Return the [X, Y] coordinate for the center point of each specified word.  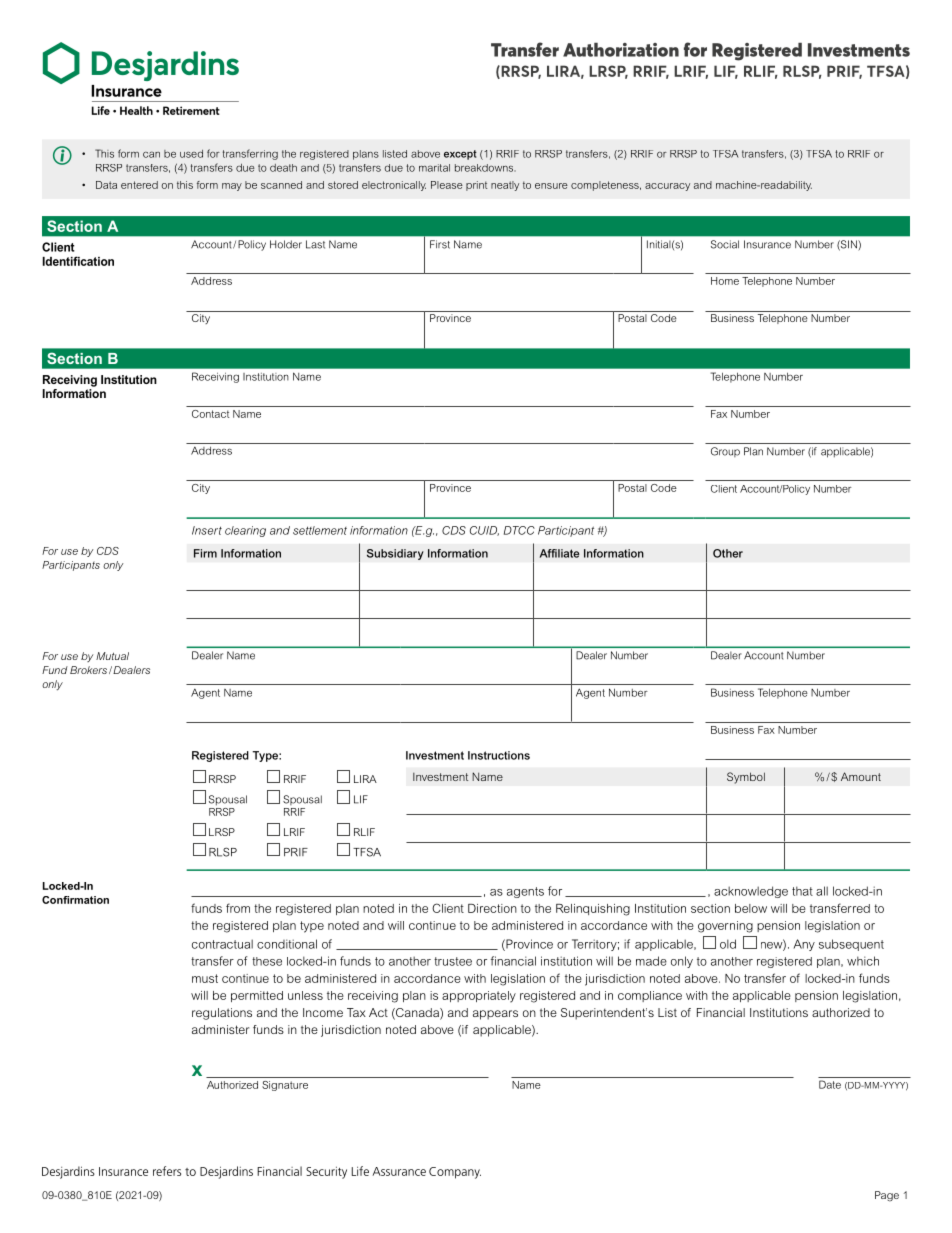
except [460, 155]
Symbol [746, 778]
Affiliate [559, 553]
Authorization [621, 50]
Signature [285, 1086]
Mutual [112, 656]
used [191, 154]
